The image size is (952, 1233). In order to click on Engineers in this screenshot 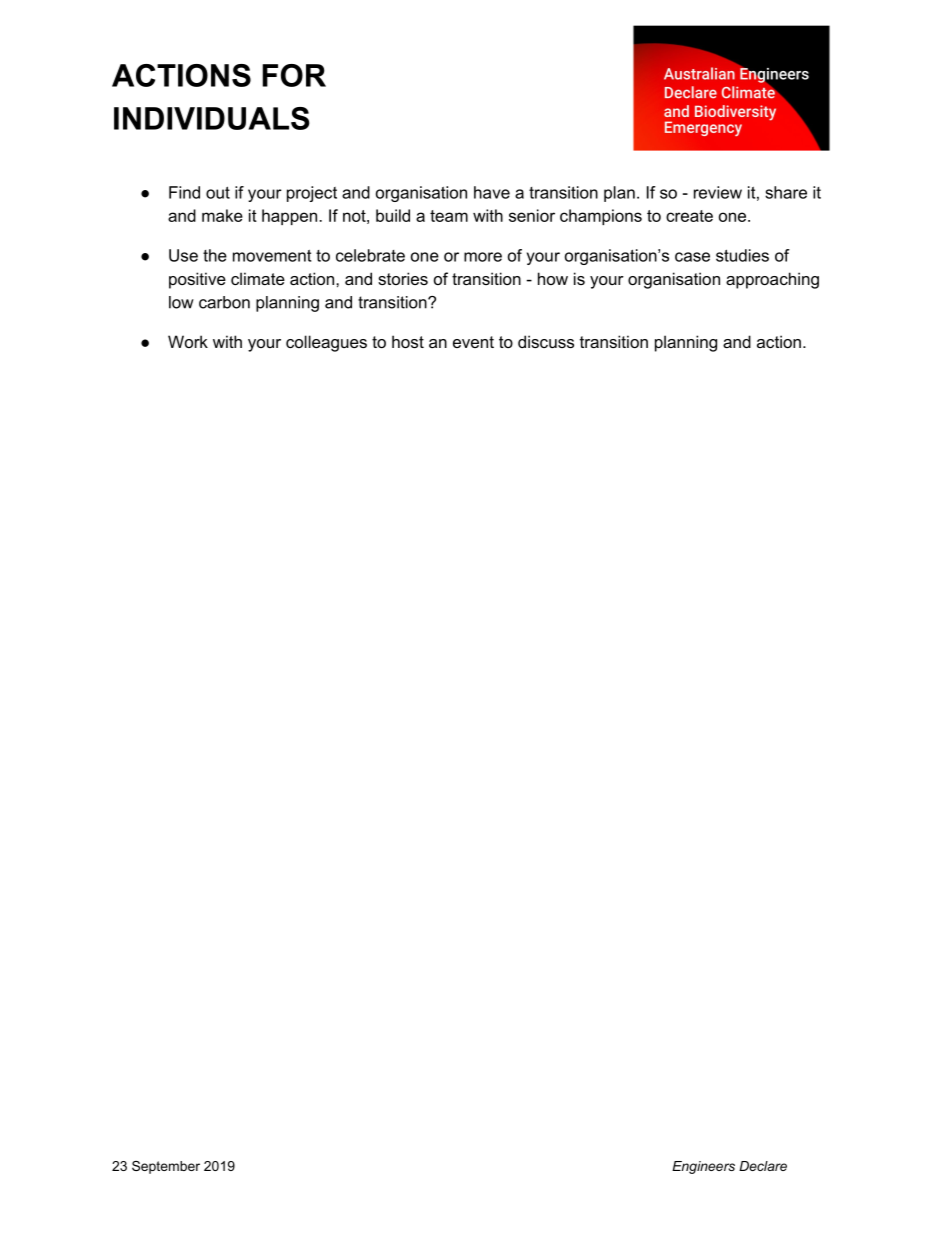, I will do `click(703, 1167)`.
